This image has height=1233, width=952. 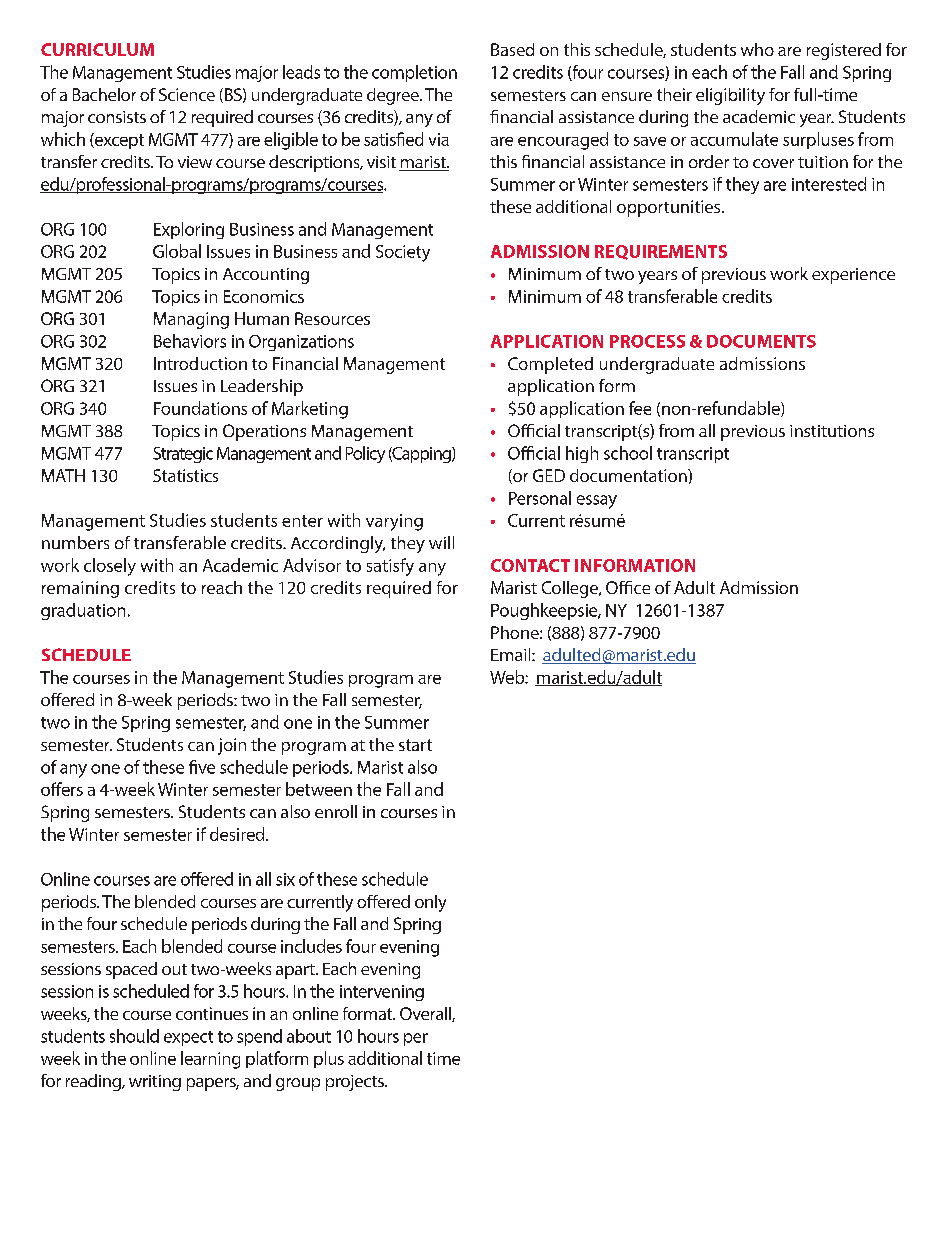 I want to click on Overall, so click(x=426, y=1014).
